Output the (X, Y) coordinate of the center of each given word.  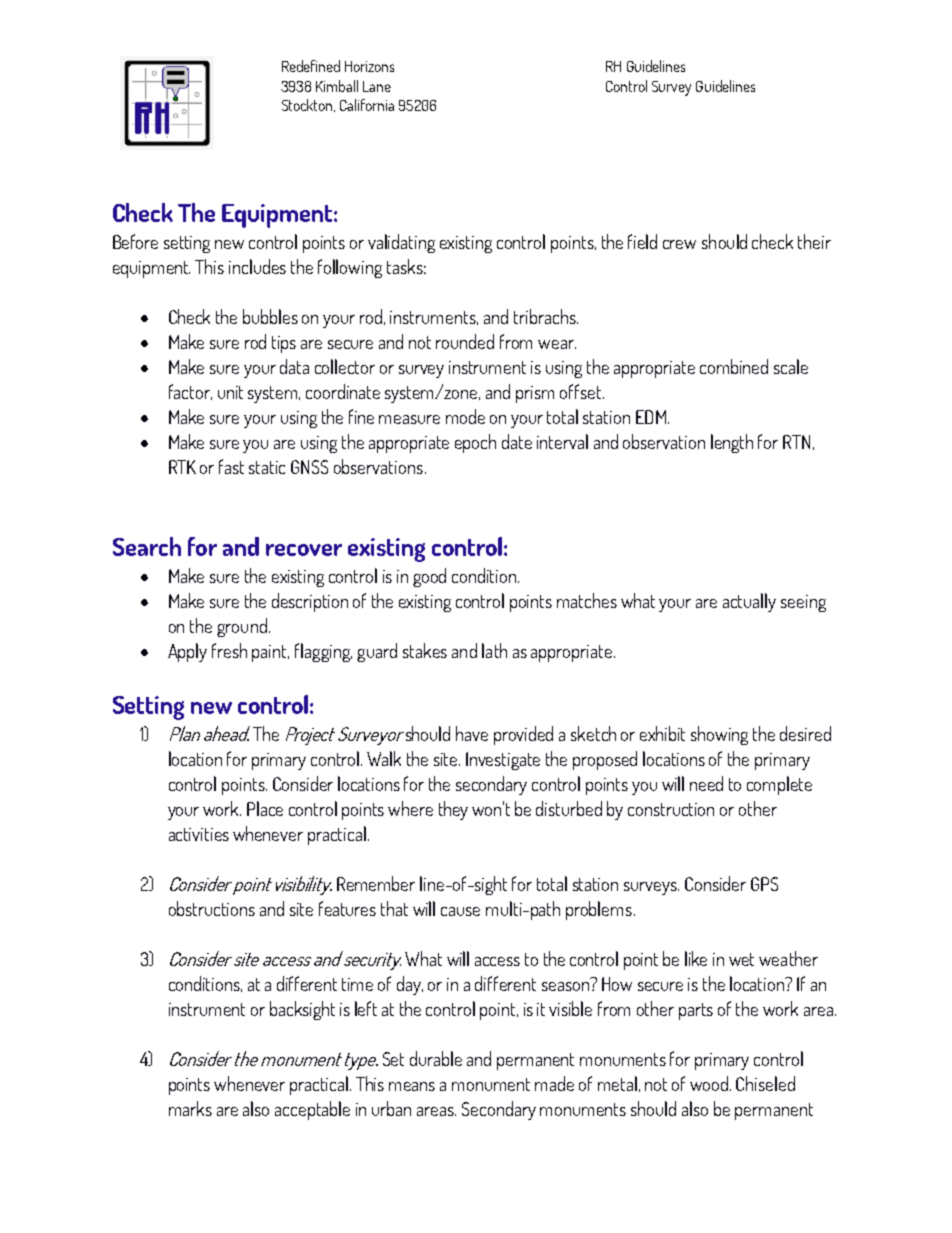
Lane (377, 86)
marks (190, 1108)
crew (679, 244)
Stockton (308, 105)
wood (710, 1083)
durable (436, 1058)
